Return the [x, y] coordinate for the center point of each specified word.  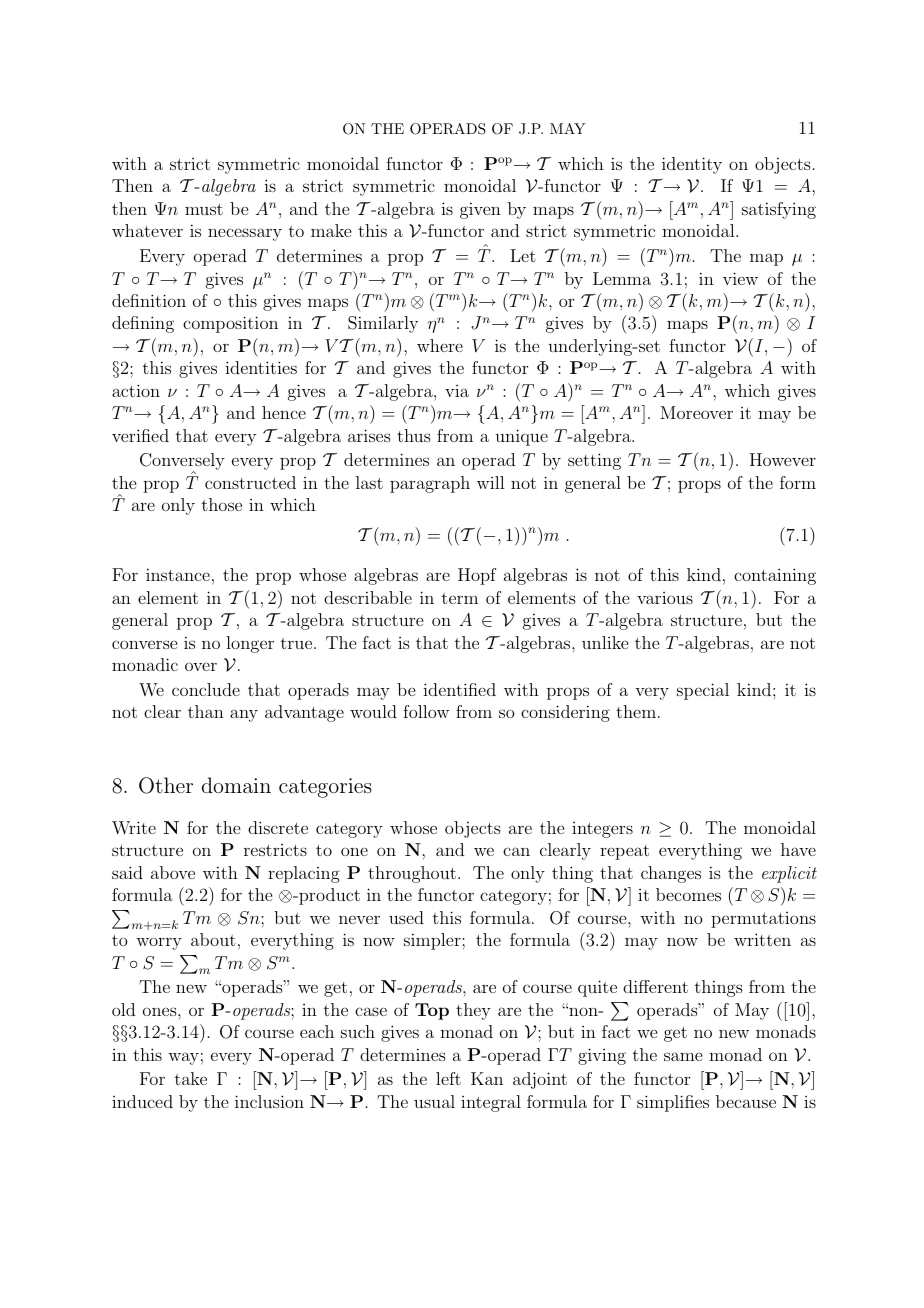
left [448, 1078]
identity [692, 165]
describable [368, 597]
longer [250, 644]
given [480, 210]
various [665, 598]
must [204, 209]
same [683, 1056]
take [191, 1078]
